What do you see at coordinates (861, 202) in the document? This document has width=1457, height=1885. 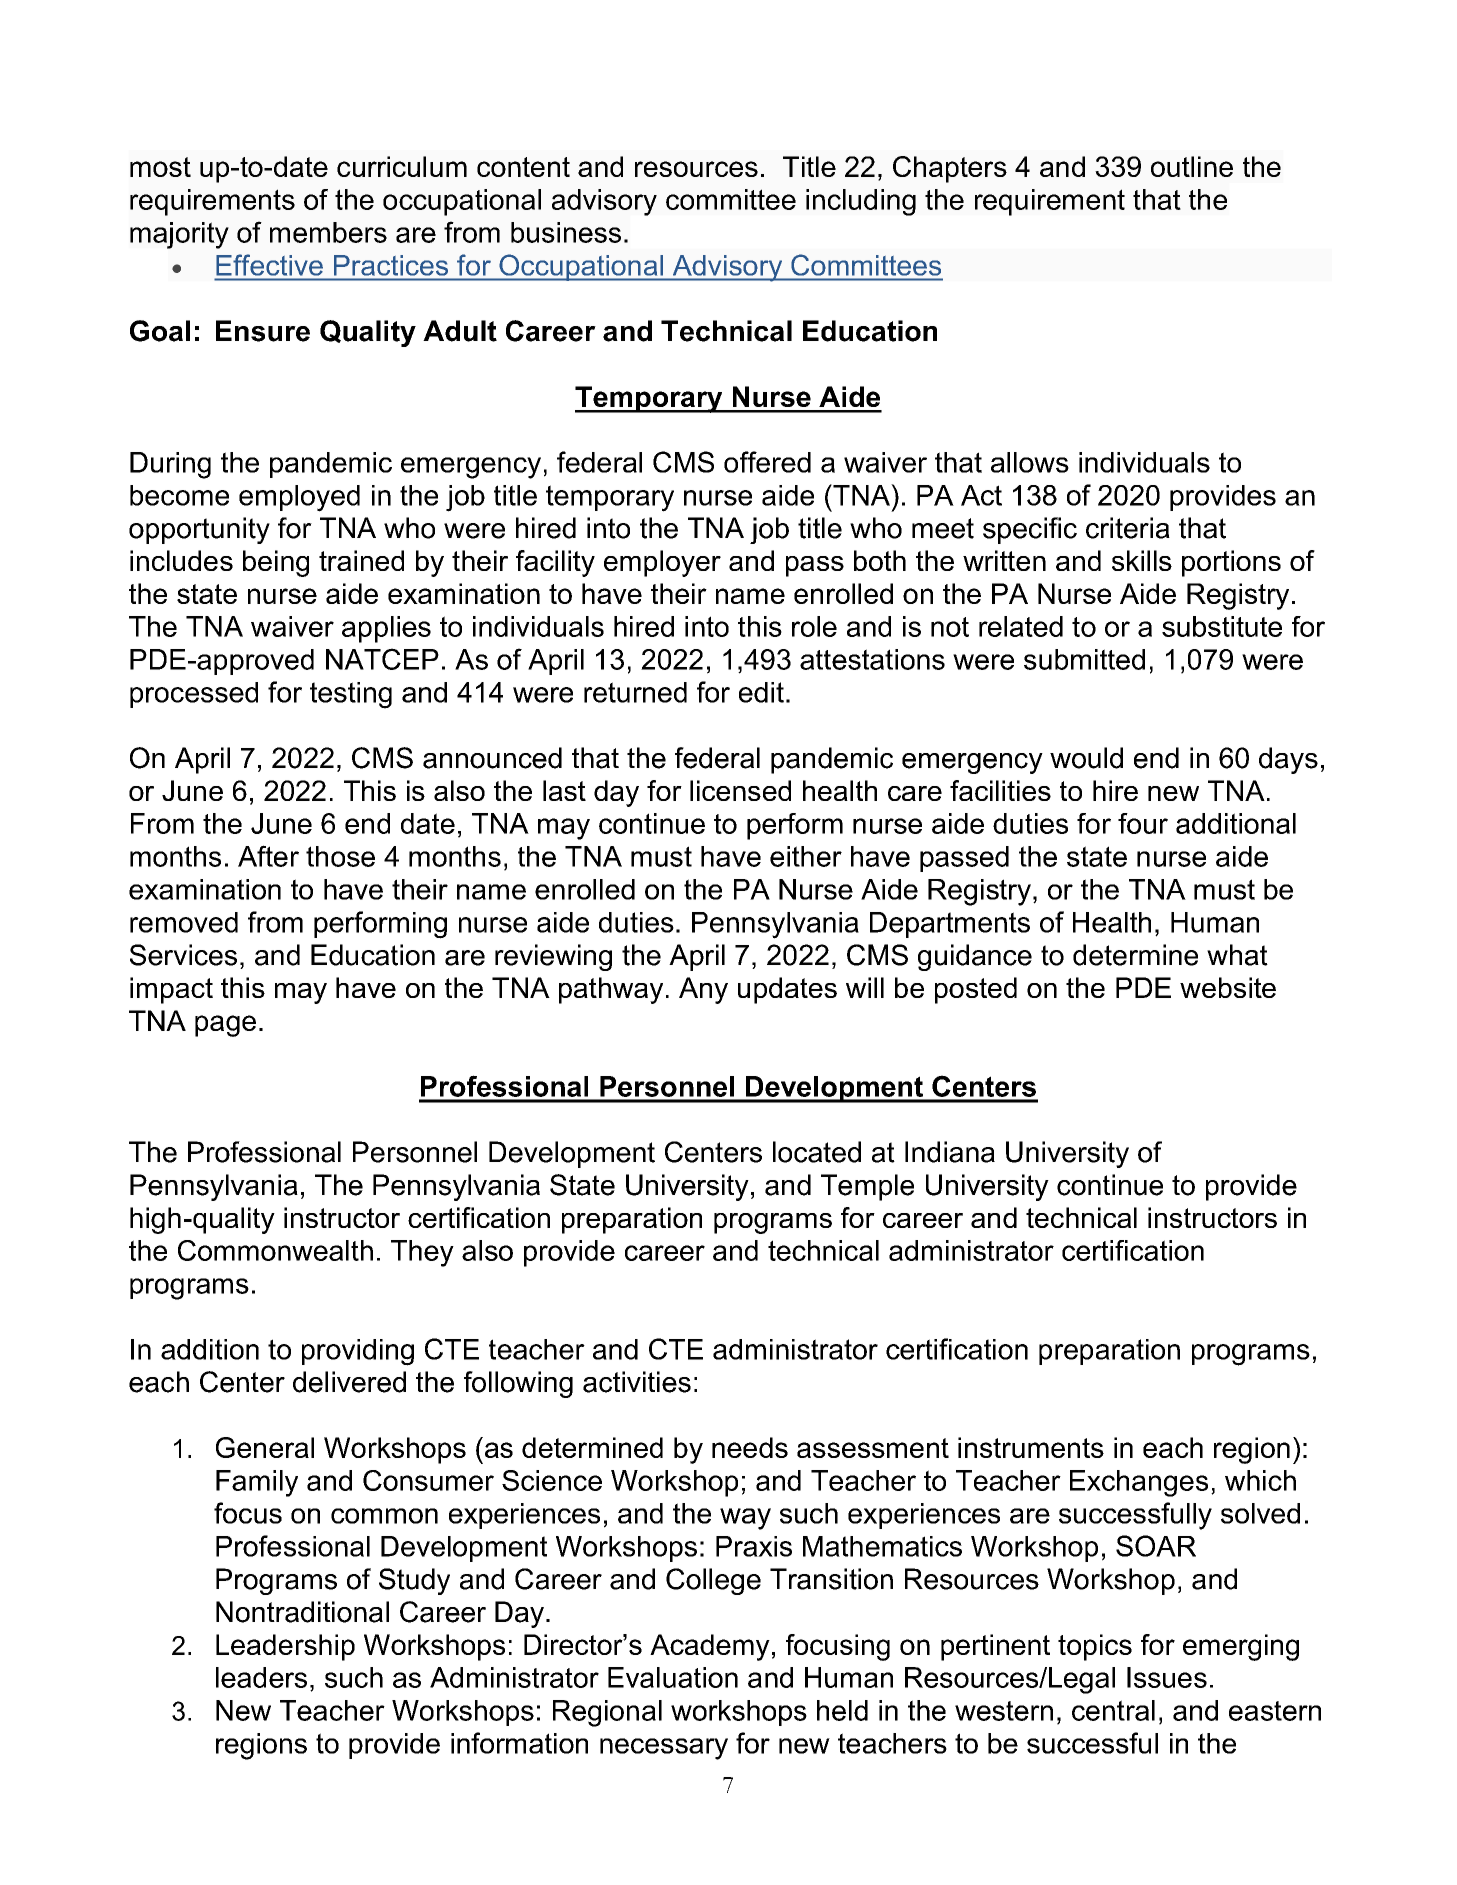 I see `including` at bounding box center [861, 202].
